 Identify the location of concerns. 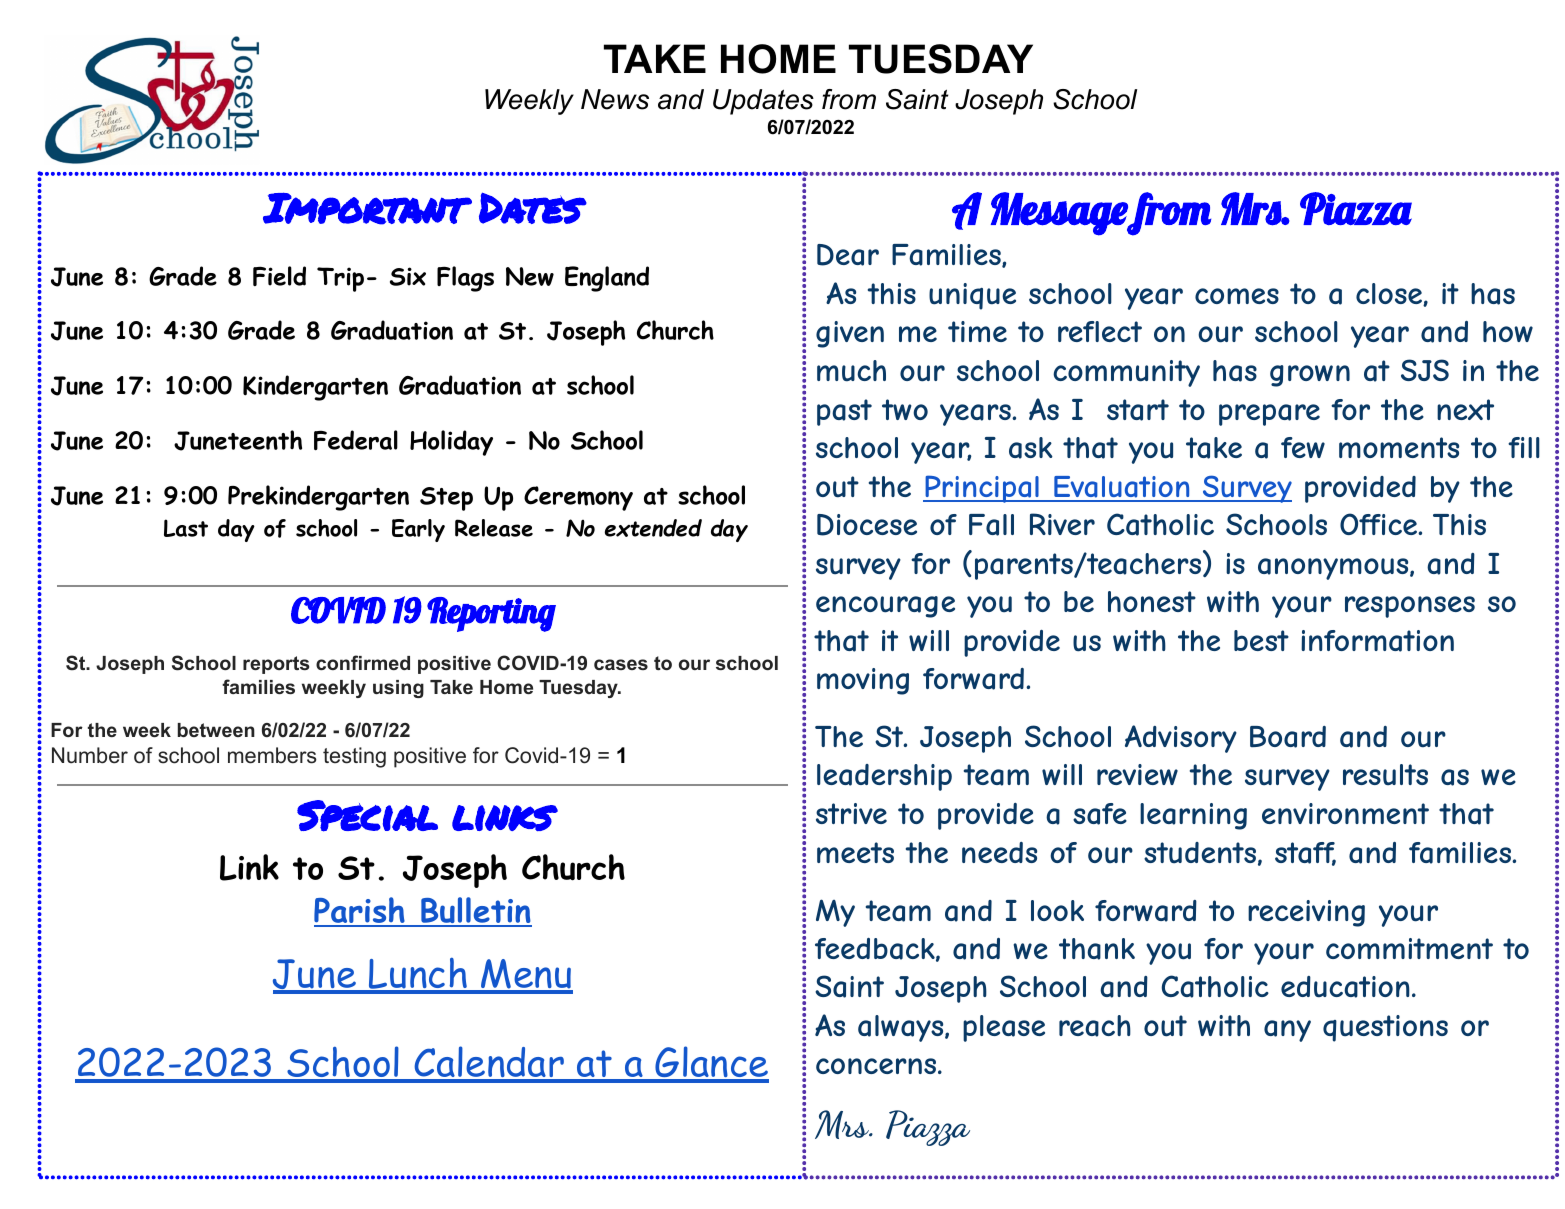
(877, 1066).
